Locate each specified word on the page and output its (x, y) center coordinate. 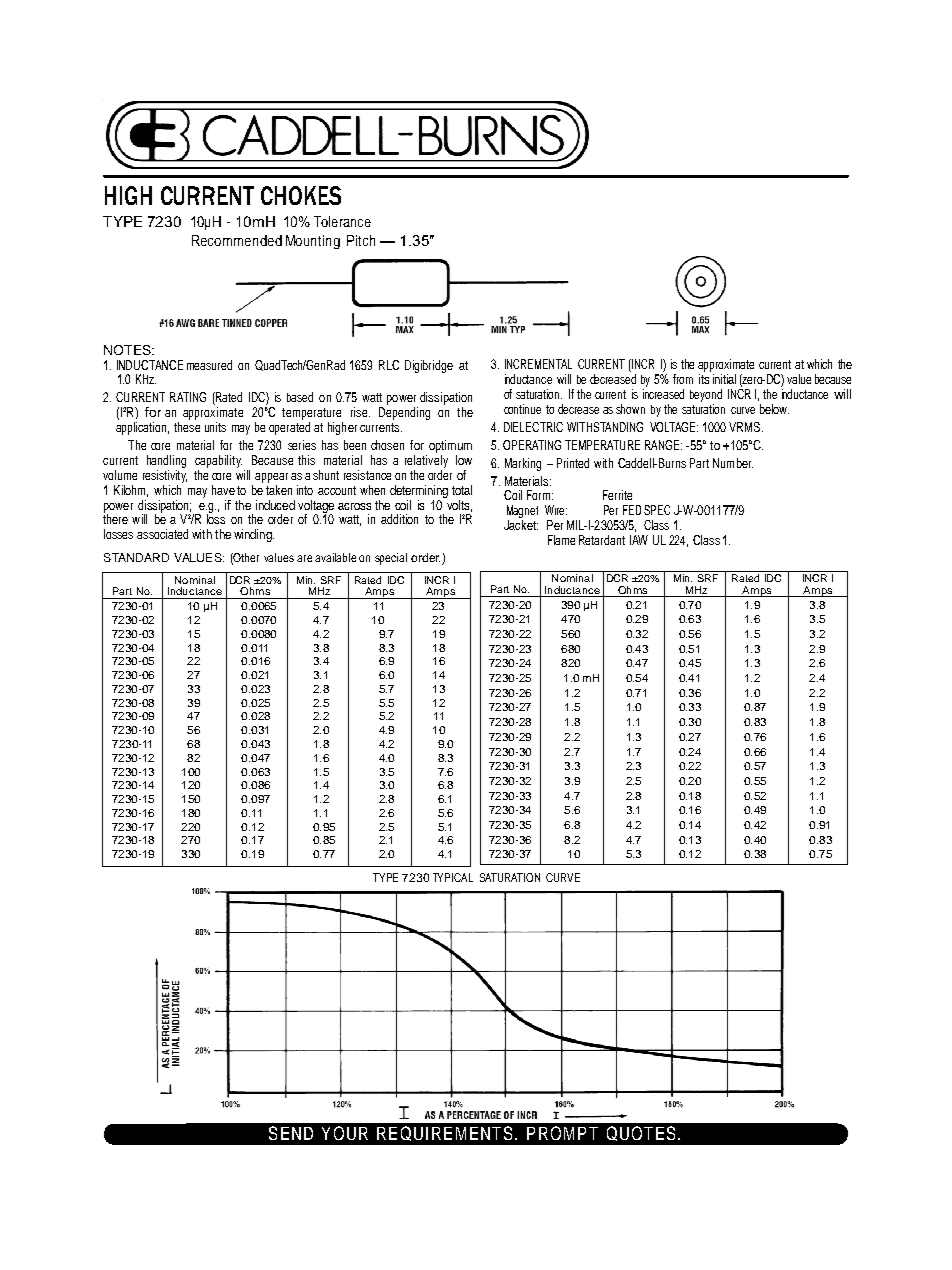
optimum (450, 446)
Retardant (602, 540)
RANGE (663, 445)
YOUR (345, 1133)
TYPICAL (453, 877)
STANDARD (136, 557)
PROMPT (562, 1133)
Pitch (361, 240)
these (187, 427)
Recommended (237, 240)
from (683, 379)
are (304, 558)
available (335, 557)
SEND (291, 1133)
